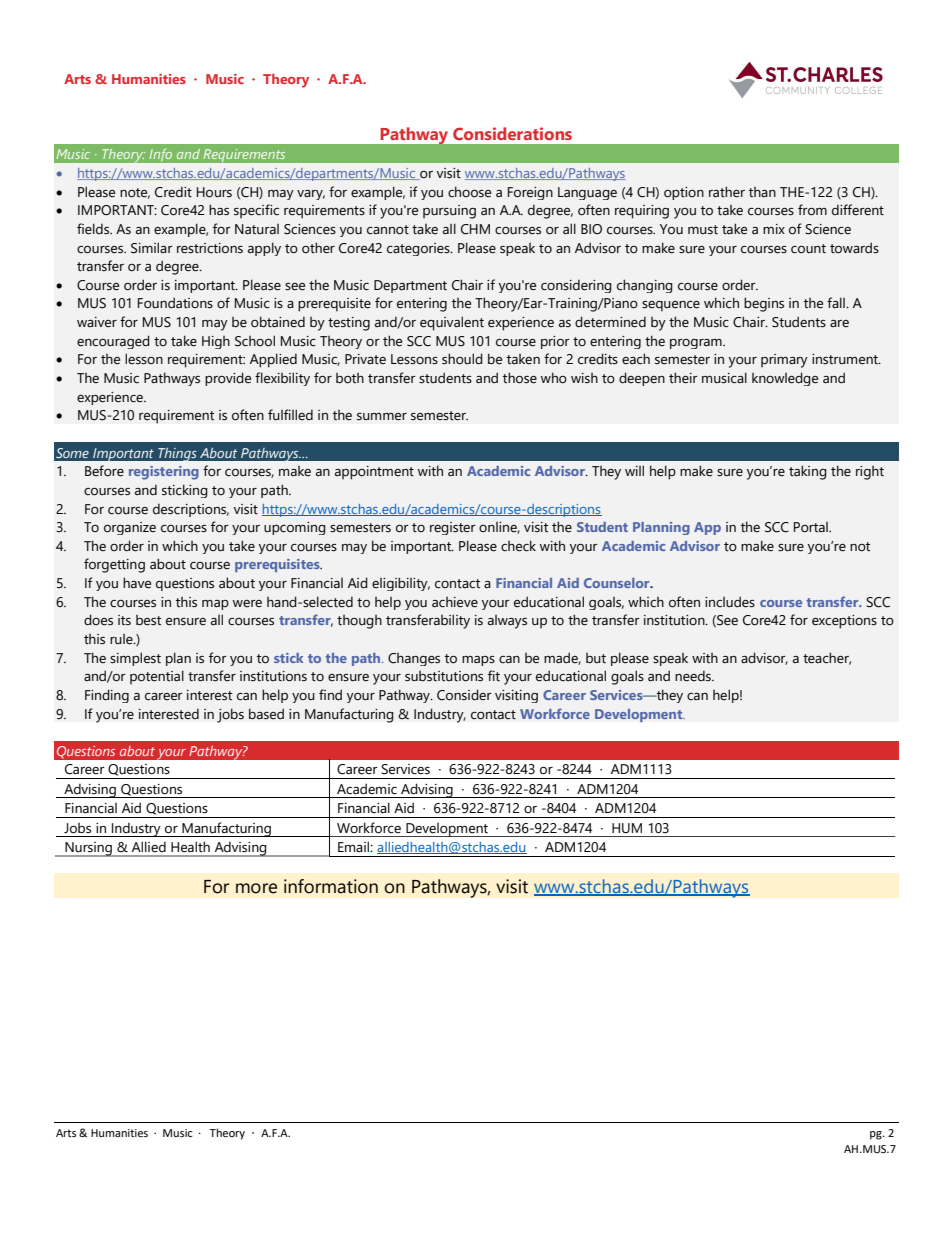 Image resolution: width=952 pixels, height=1233 pixels. I want to click on pursuing, so click(449, 212).
